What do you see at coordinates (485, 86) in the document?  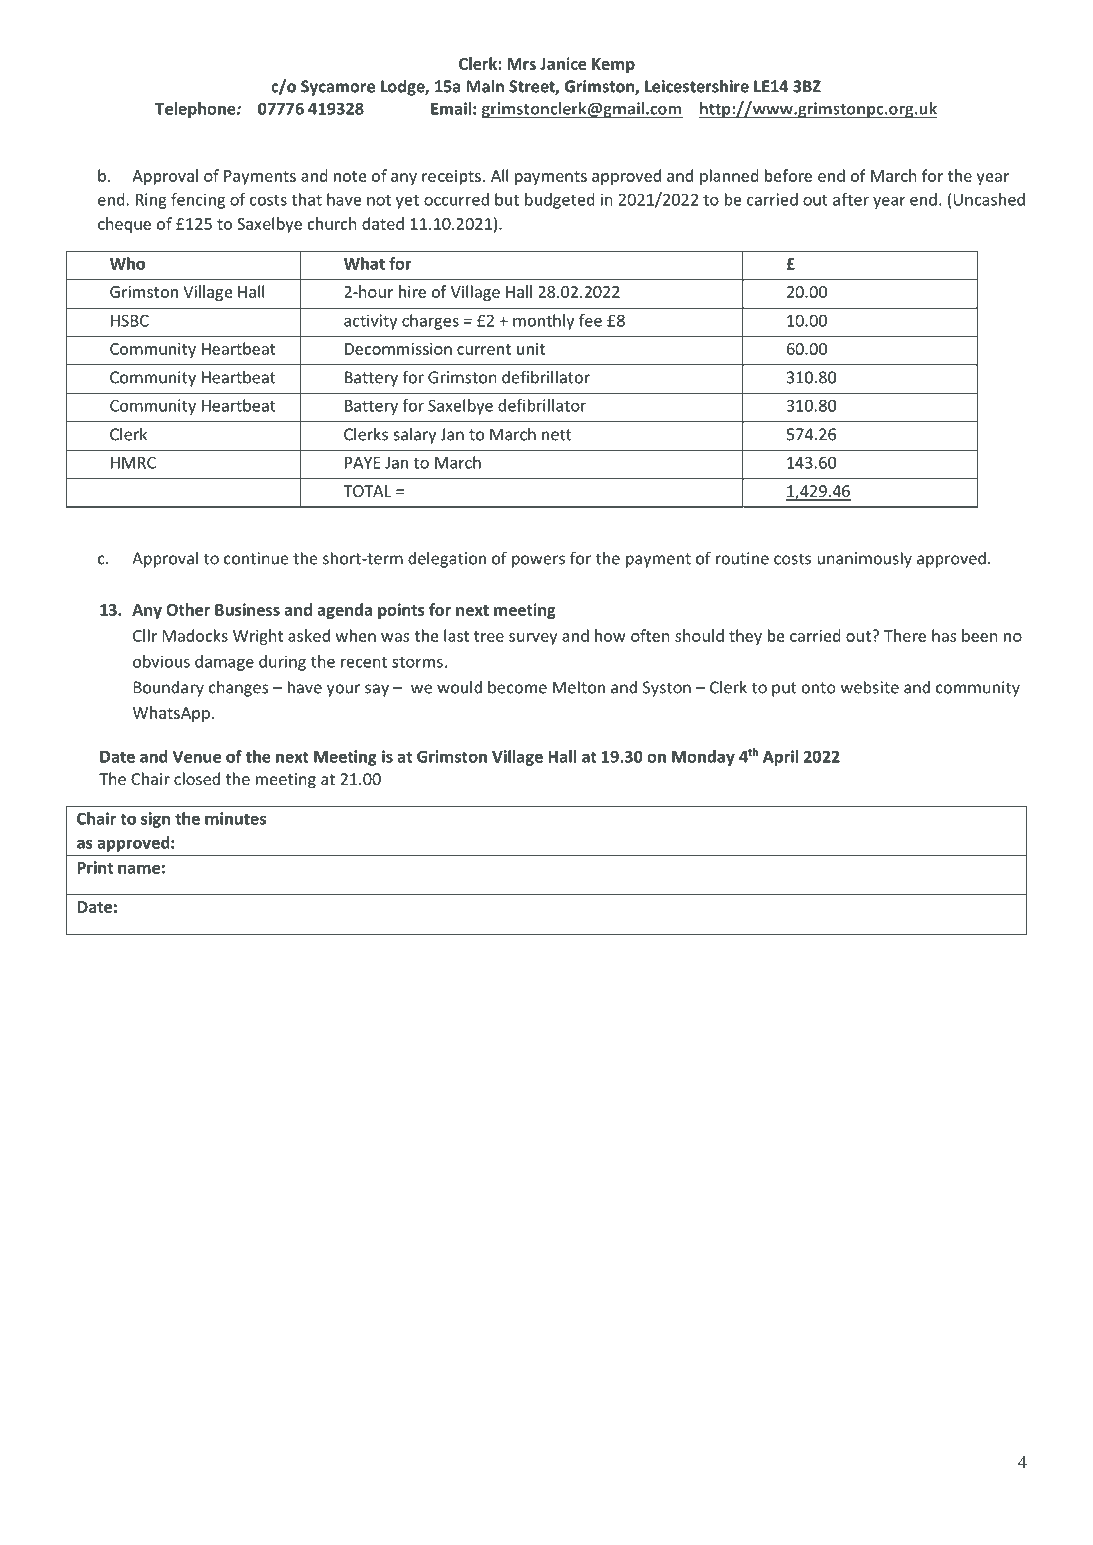 I see `Main` at bounding box center [485, 86].
